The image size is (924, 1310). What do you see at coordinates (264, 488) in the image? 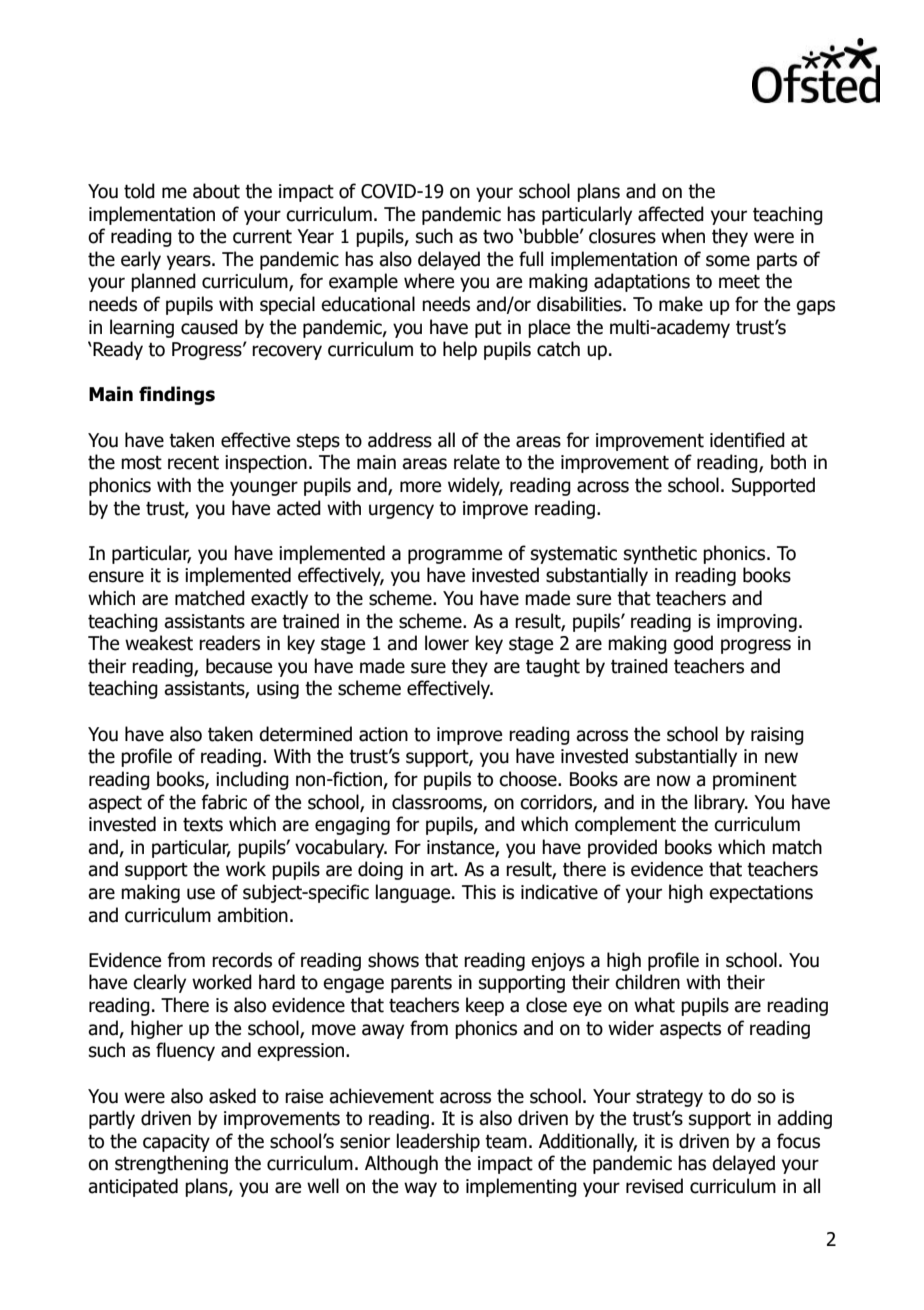
I see `younger` at bounding box center [264, 488].
